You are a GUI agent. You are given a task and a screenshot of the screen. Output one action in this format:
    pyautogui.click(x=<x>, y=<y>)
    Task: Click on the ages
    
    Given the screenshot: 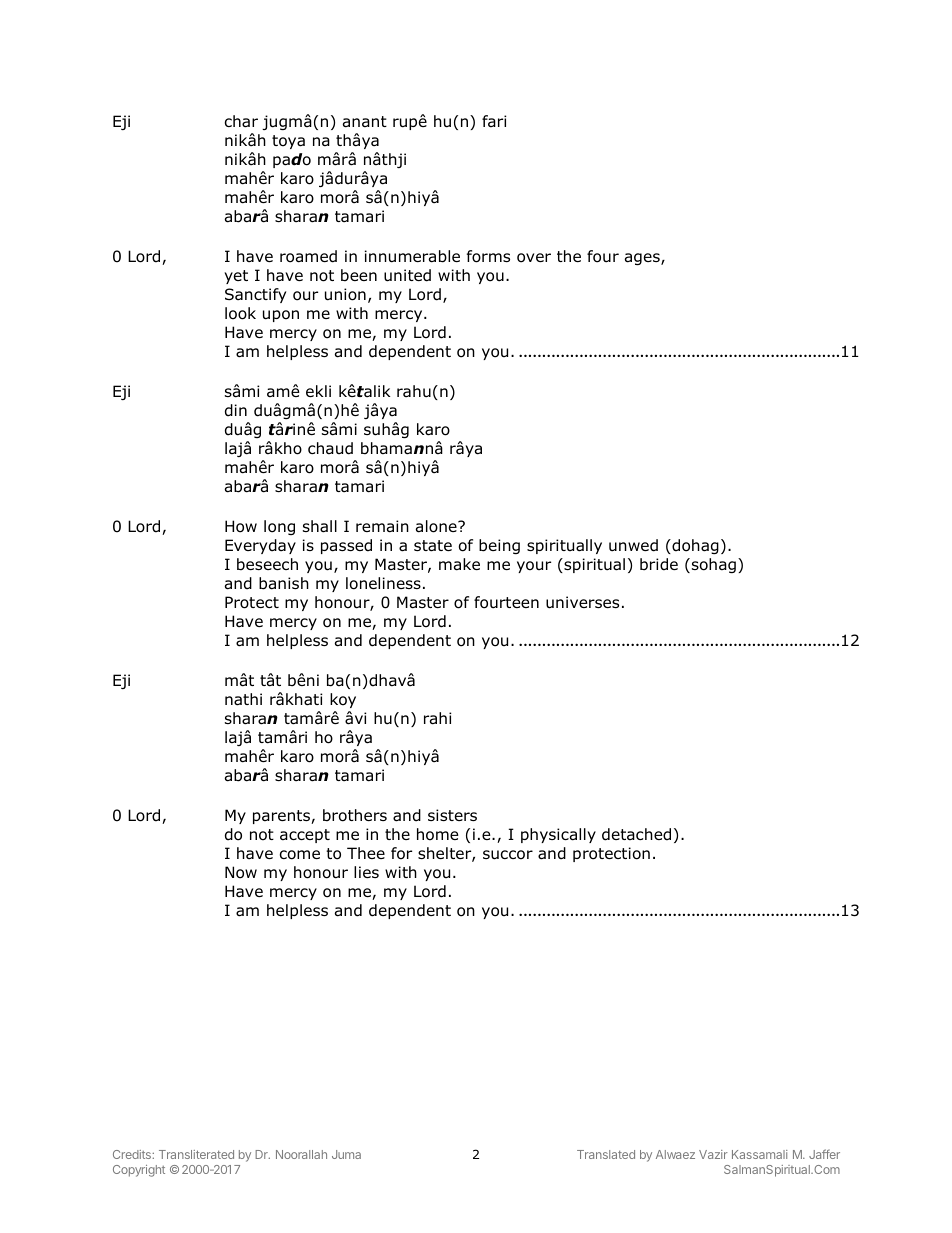 What is the action you would take?
    pyautogui.click(x=643, y=259)
